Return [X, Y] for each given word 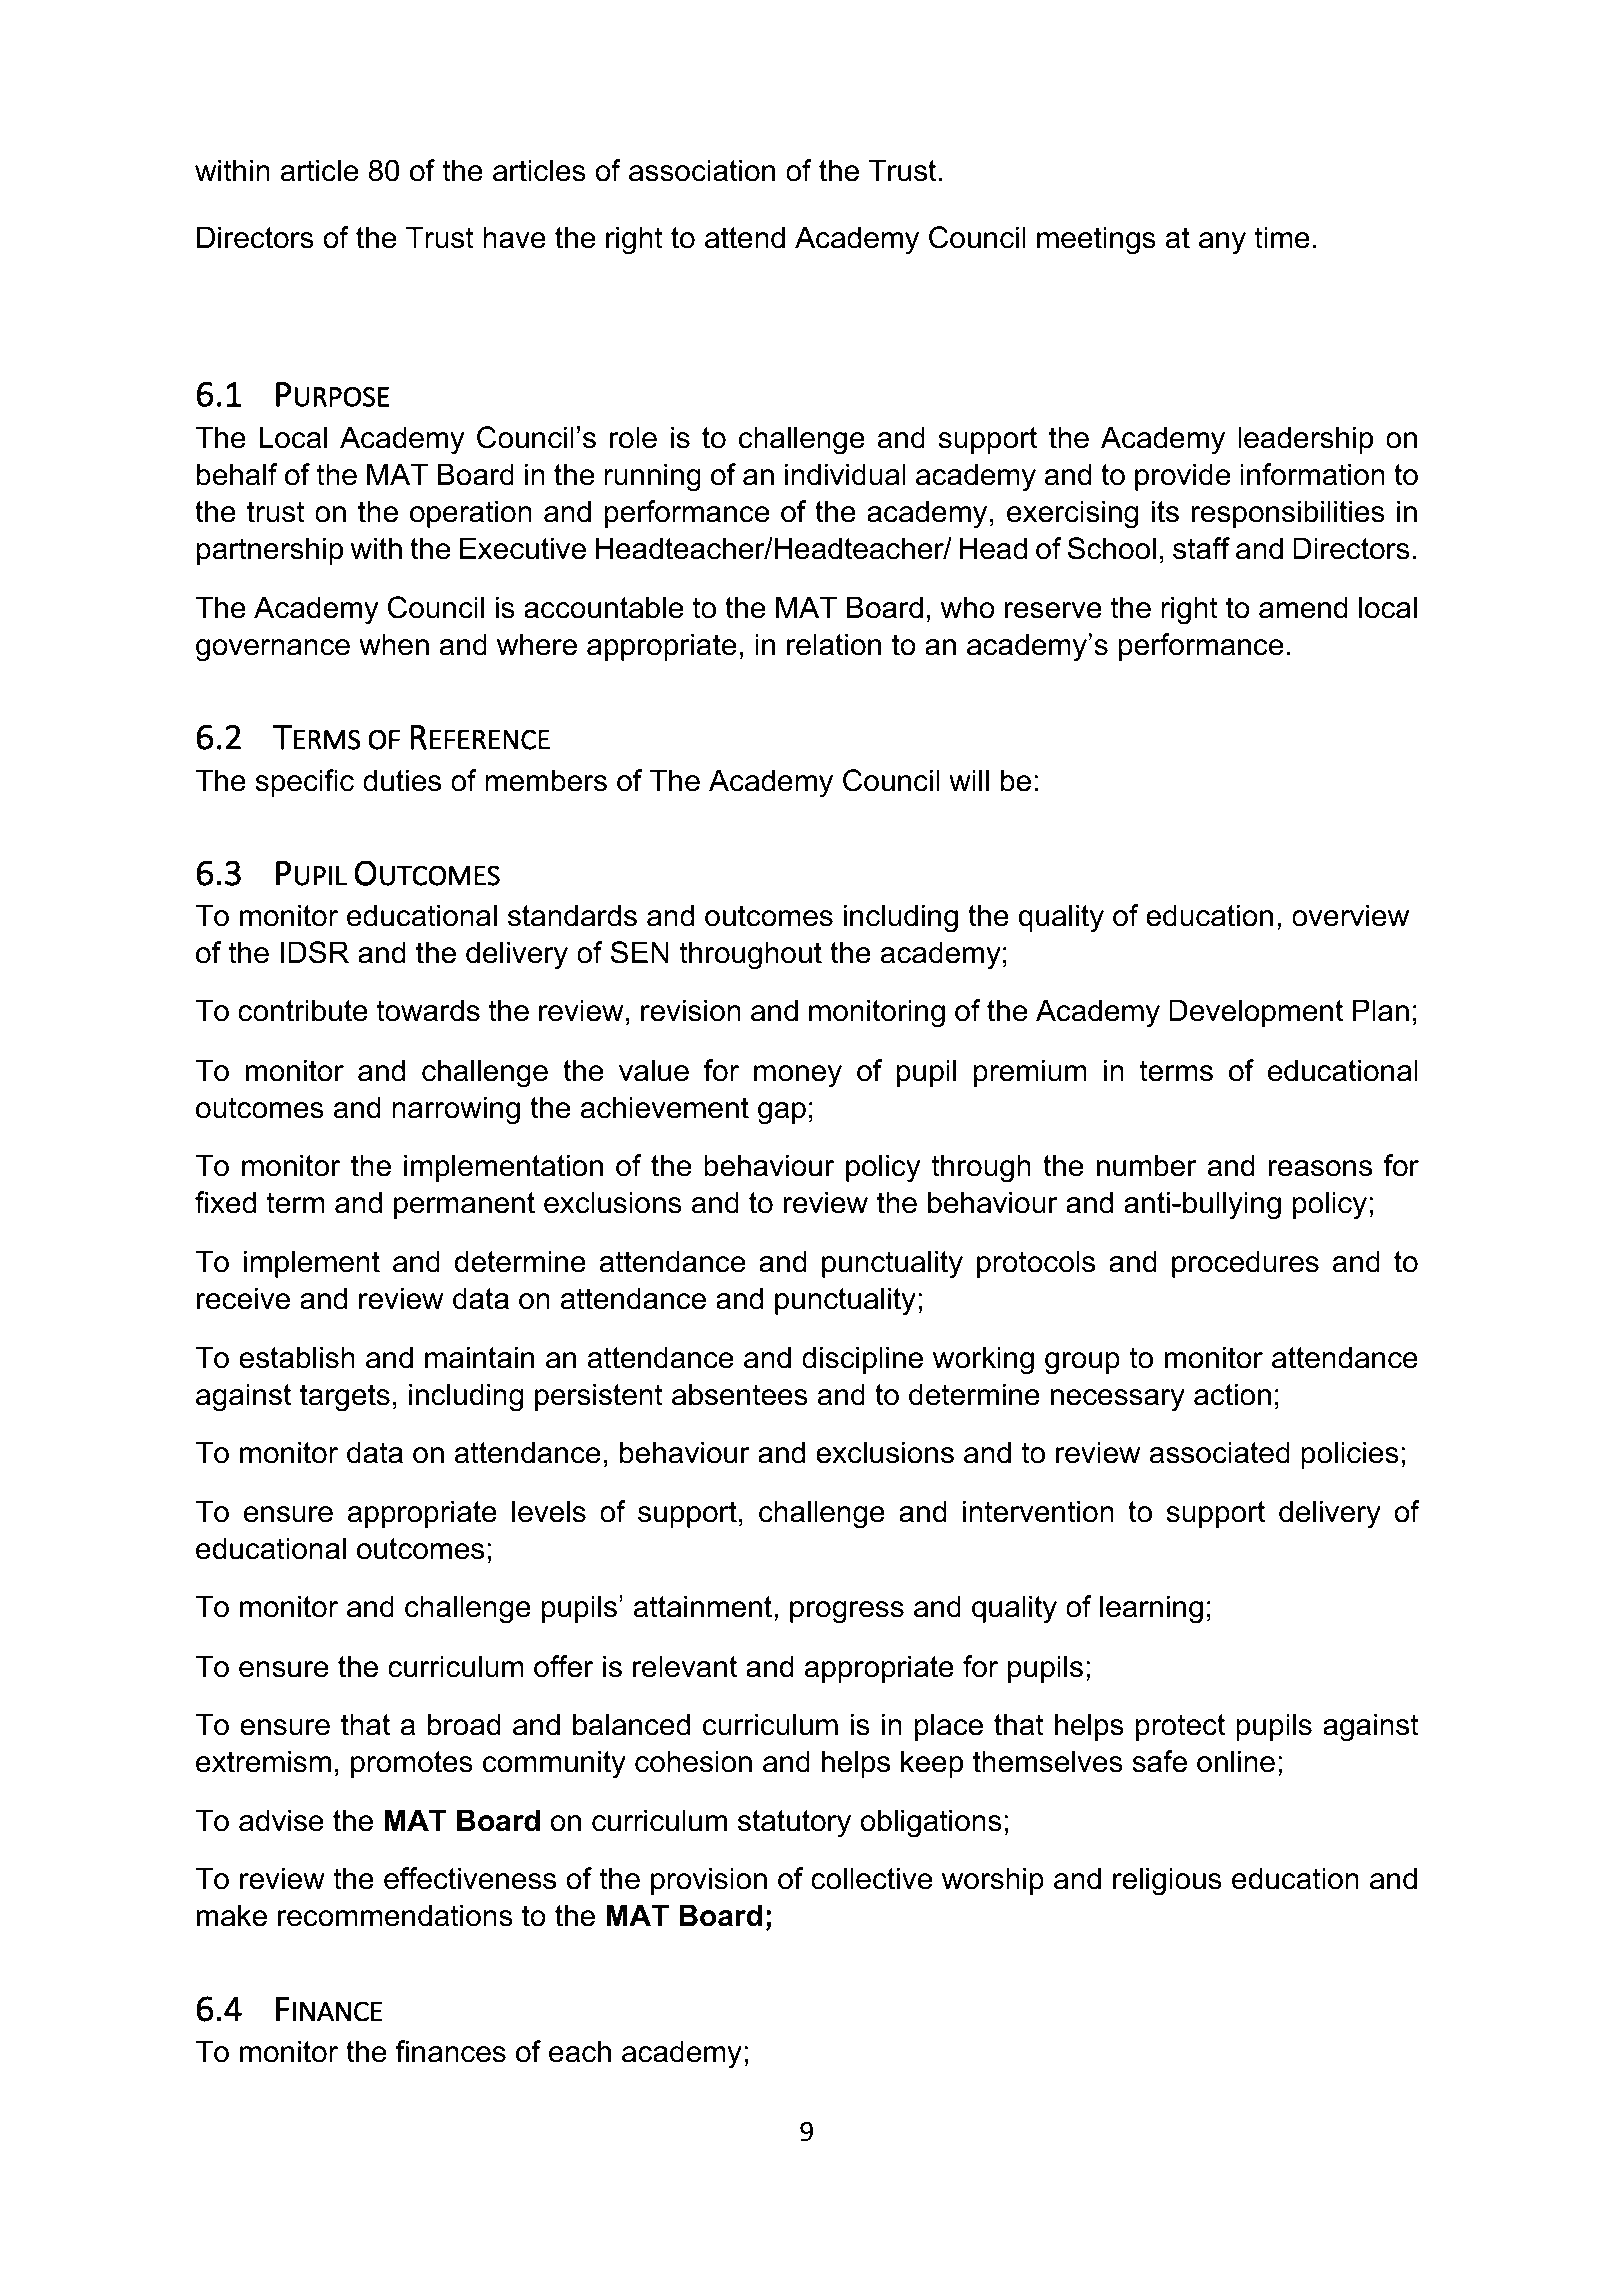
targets [345, 1398]
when [394, 644]
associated [1220, 1452]
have [514, 237]
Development [1256, 1013]
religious [1167, 1881]
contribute [303, 1010]
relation [834, 644]
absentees [740, 1394]
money [798, 1076]
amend [1303, 607]
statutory [794, 1824]
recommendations [395, 1915]
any [1222, 243]
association [702, 170]
